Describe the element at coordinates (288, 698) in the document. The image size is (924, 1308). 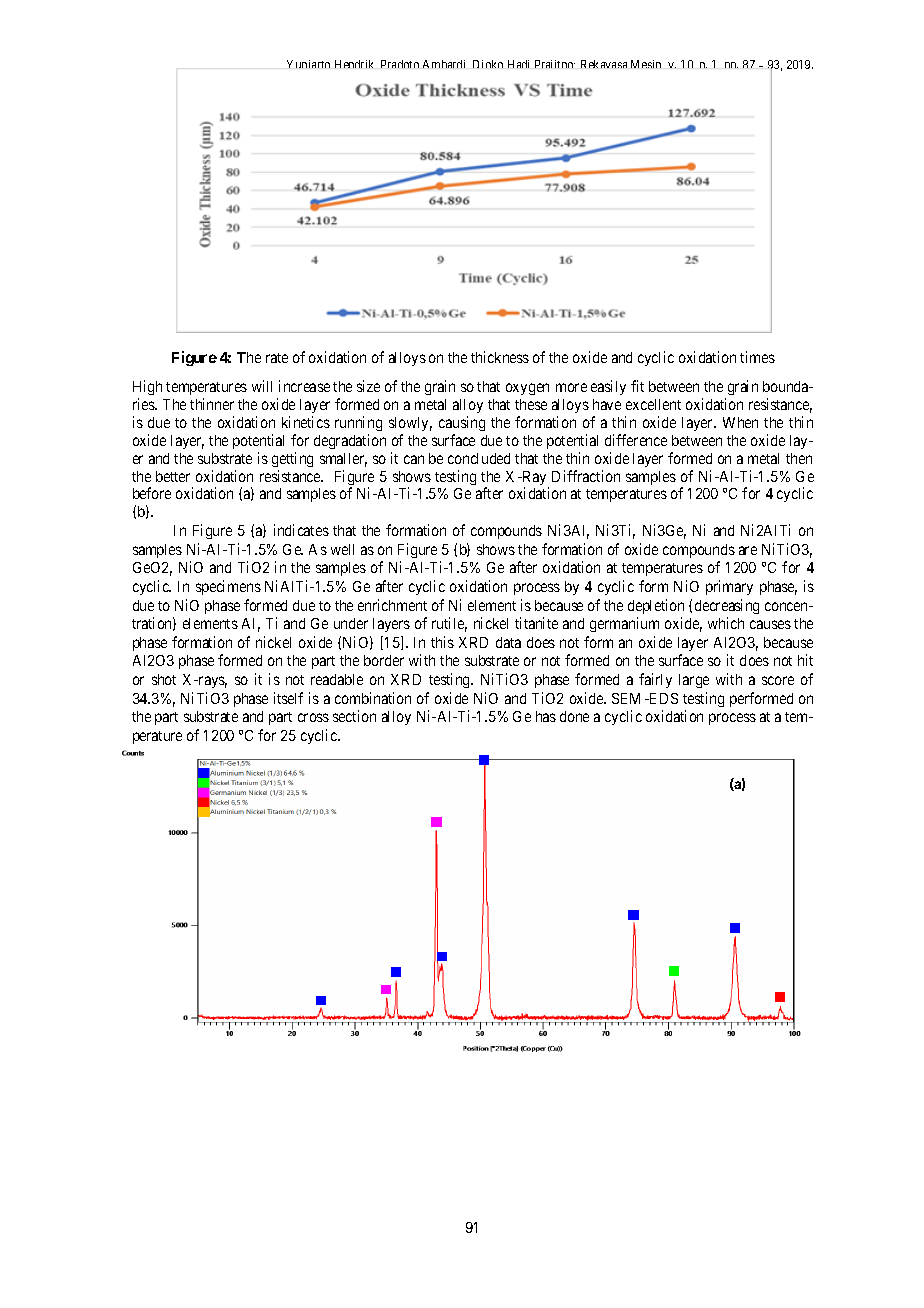
I see `itself` at that location.
